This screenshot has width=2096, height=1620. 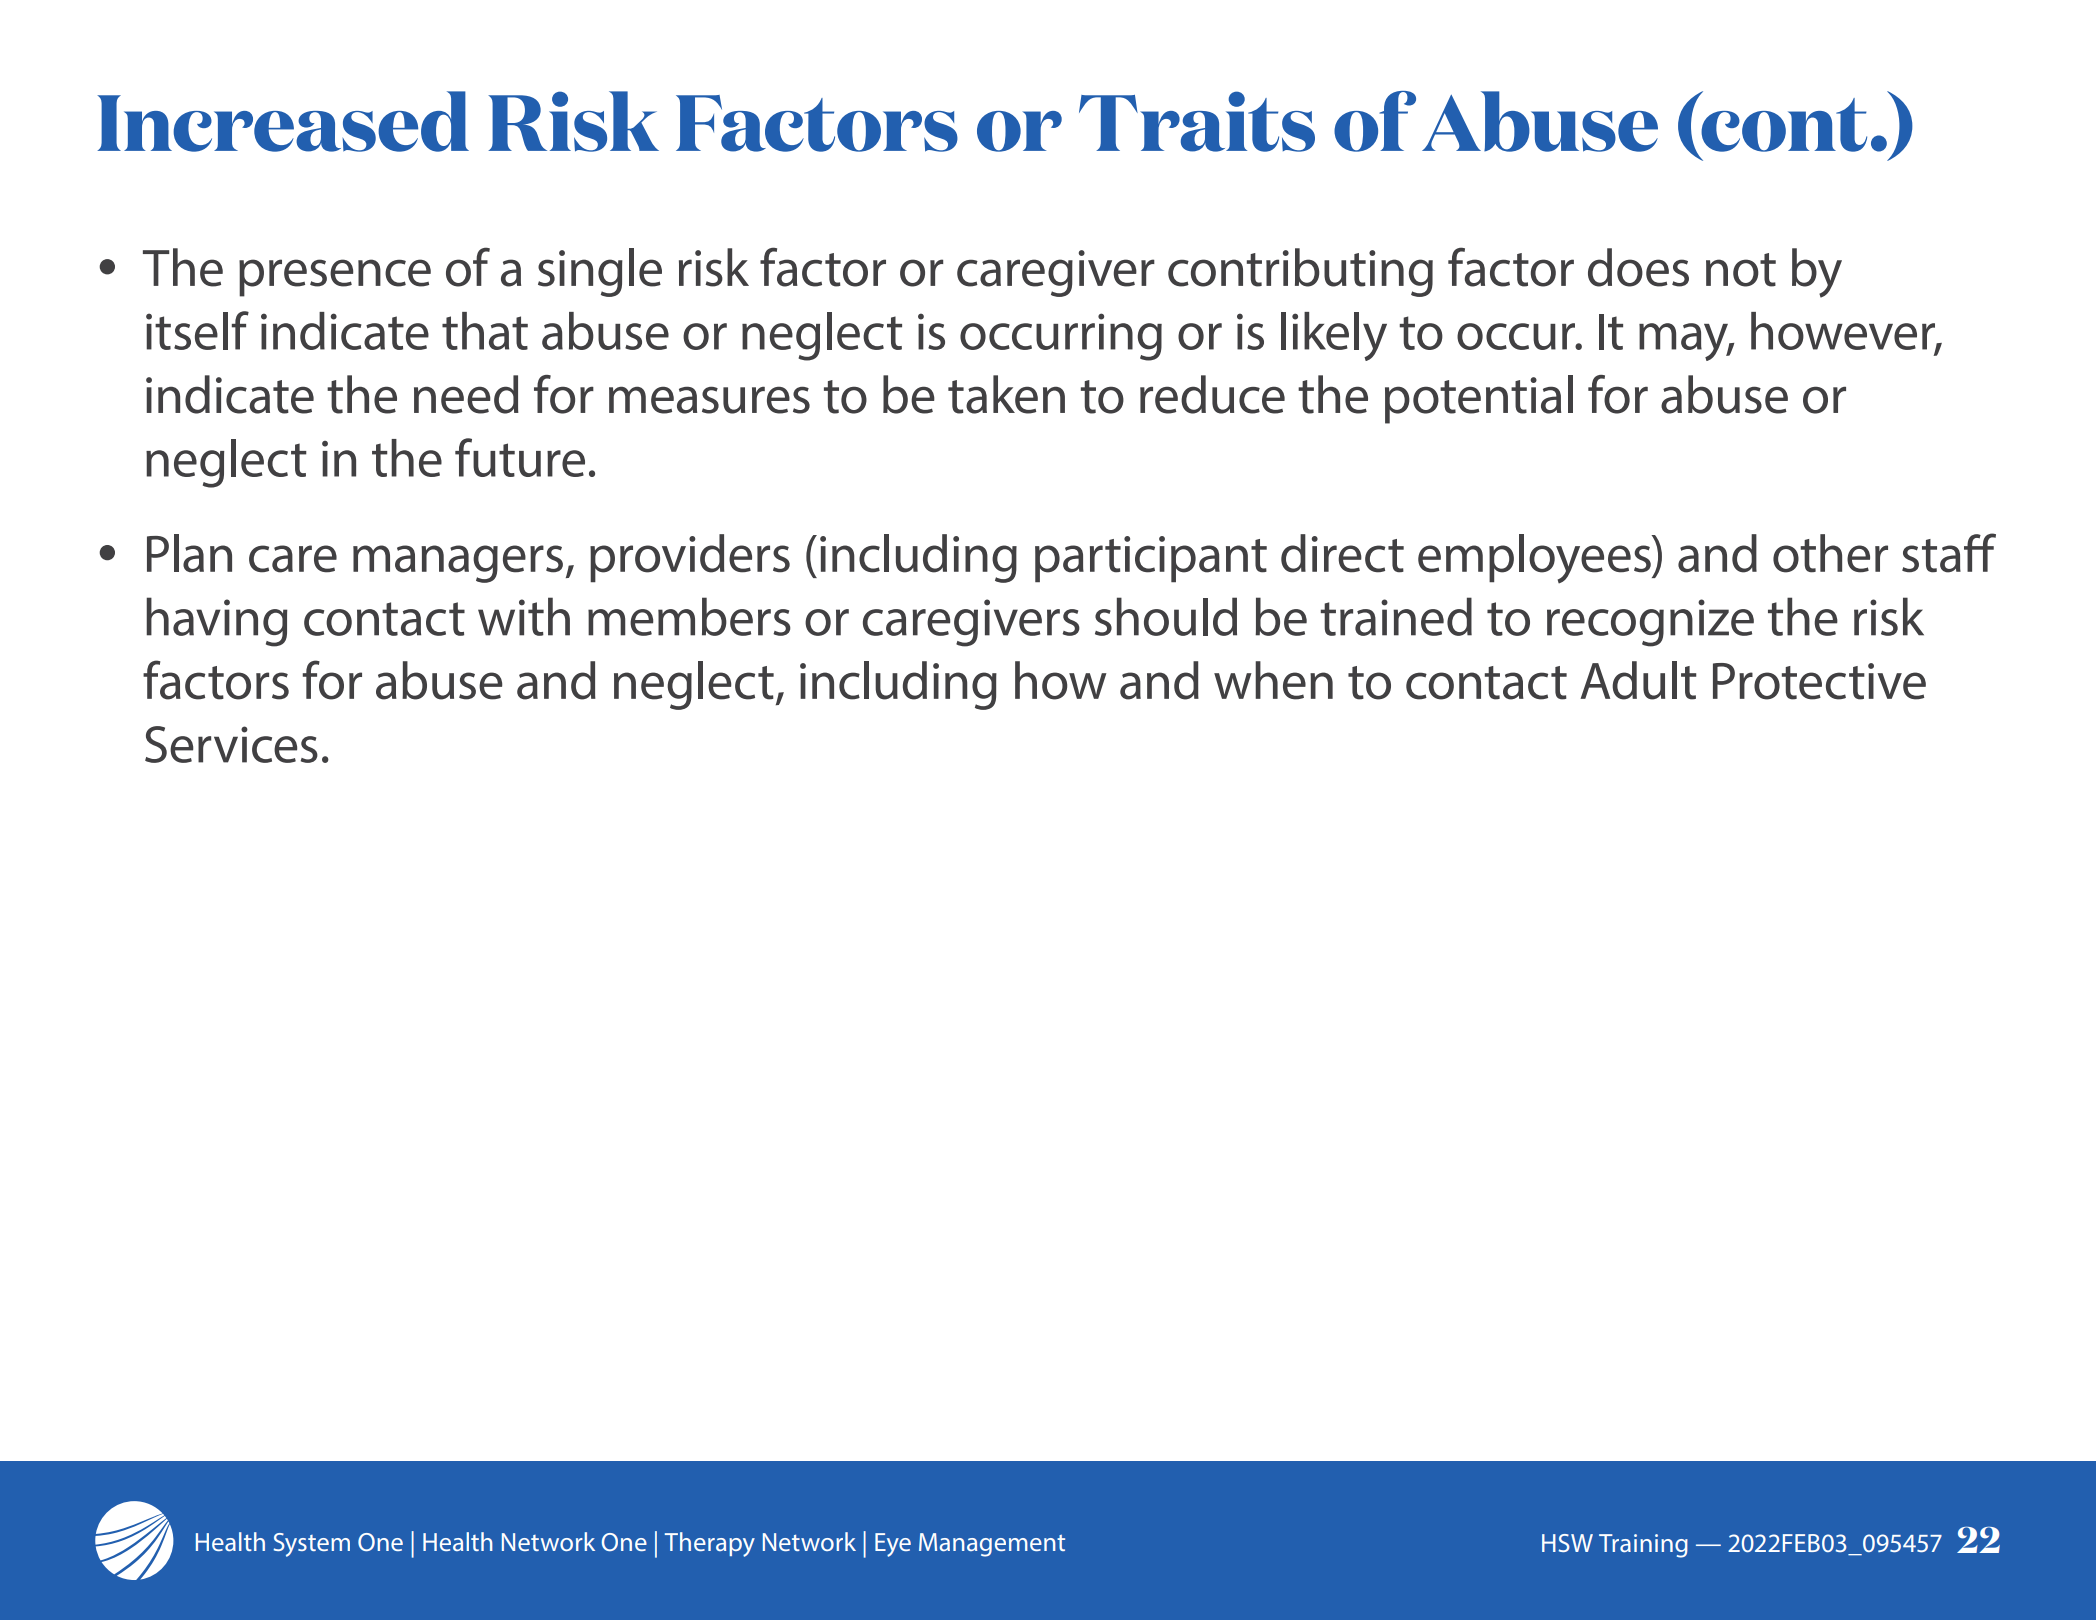 I want to click on when, so click(x=1273, y=680).
